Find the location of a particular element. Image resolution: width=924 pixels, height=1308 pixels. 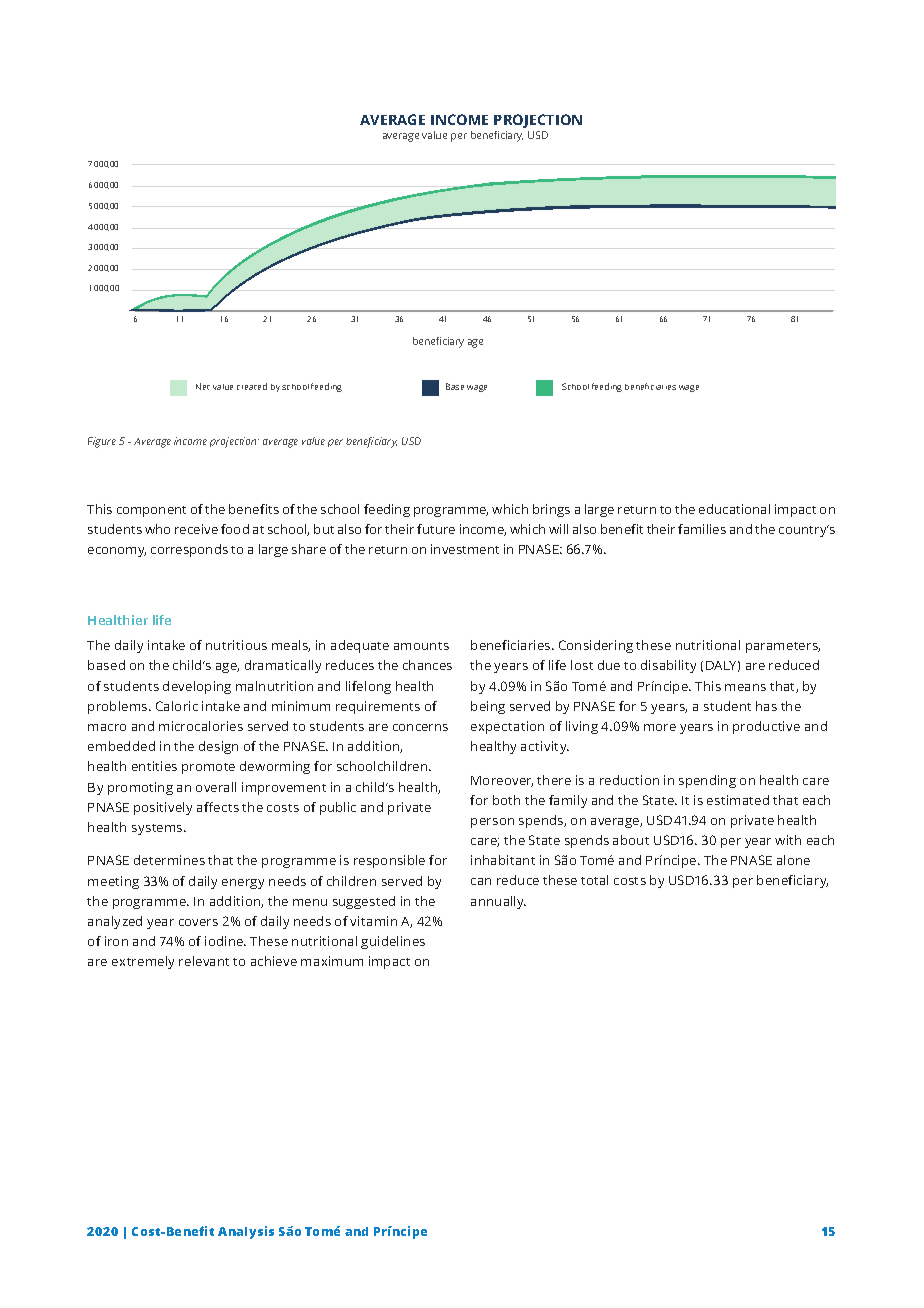

brings is located at coordinates (551, 510).
